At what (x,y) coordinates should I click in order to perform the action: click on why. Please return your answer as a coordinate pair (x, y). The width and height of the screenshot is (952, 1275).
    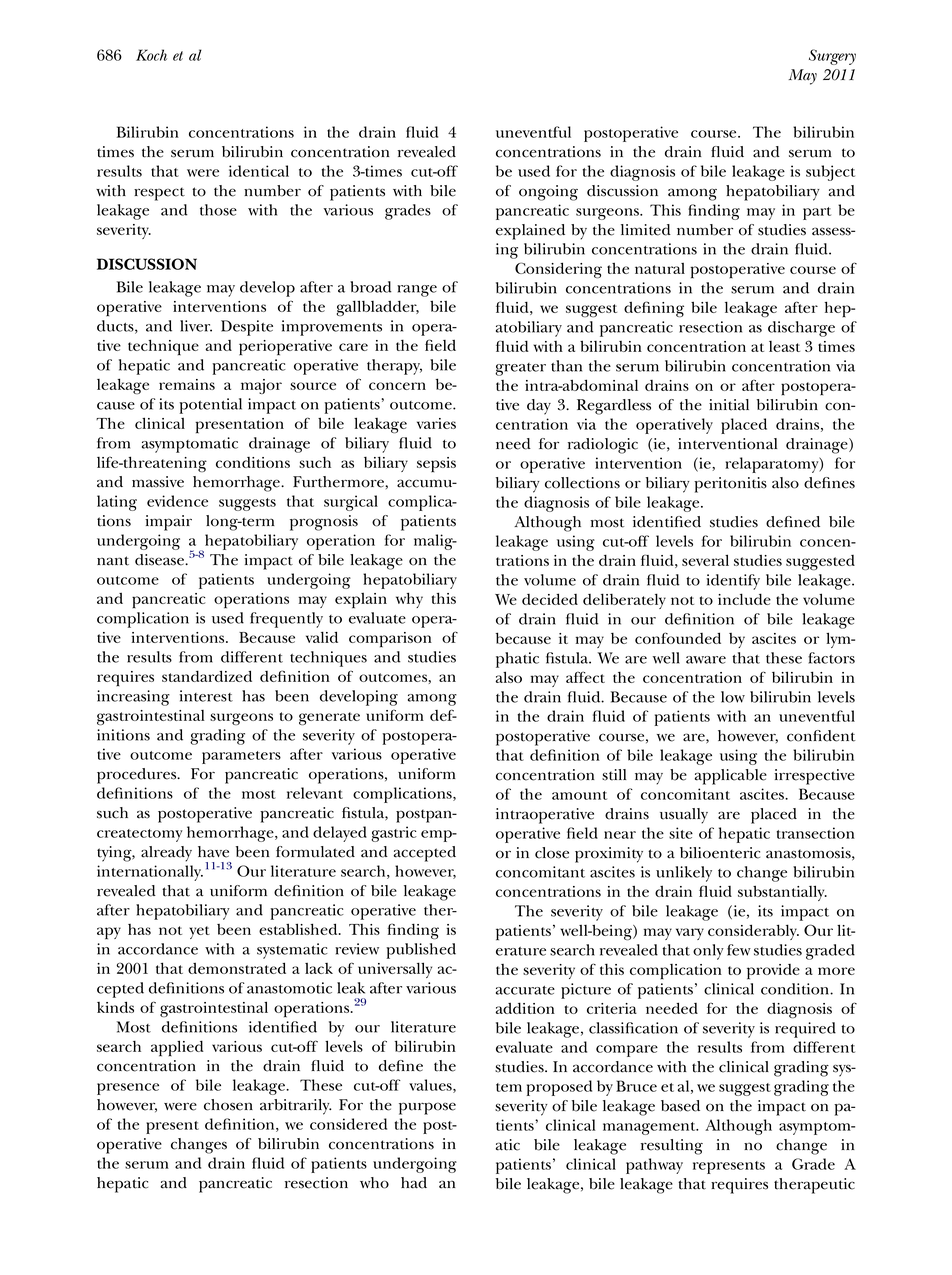
    Looking at the image, I should click on (409, 600).
